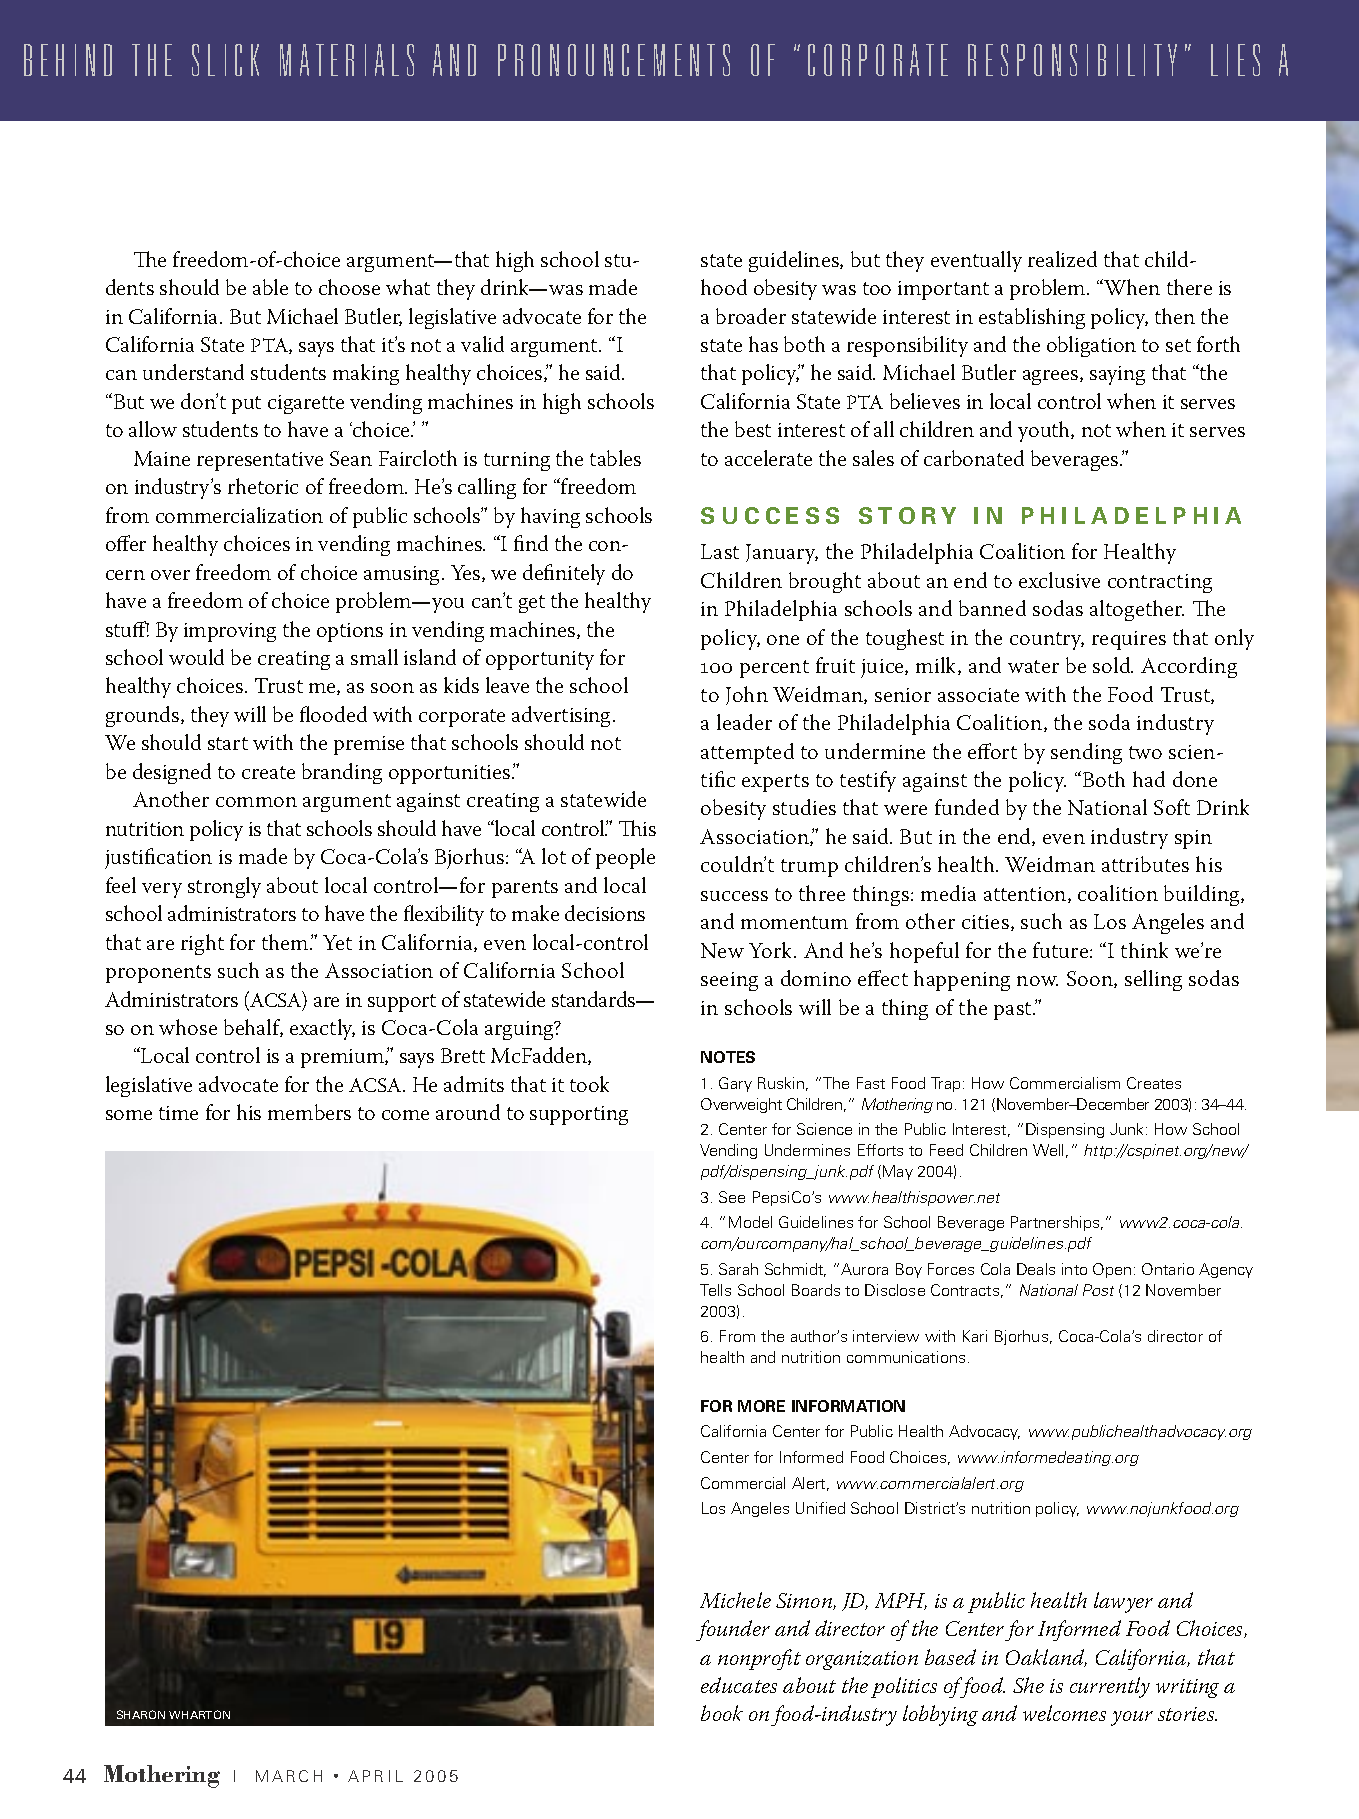 This document has height=1819, width=1359. I want to click on Model, so click(750, 1222).
